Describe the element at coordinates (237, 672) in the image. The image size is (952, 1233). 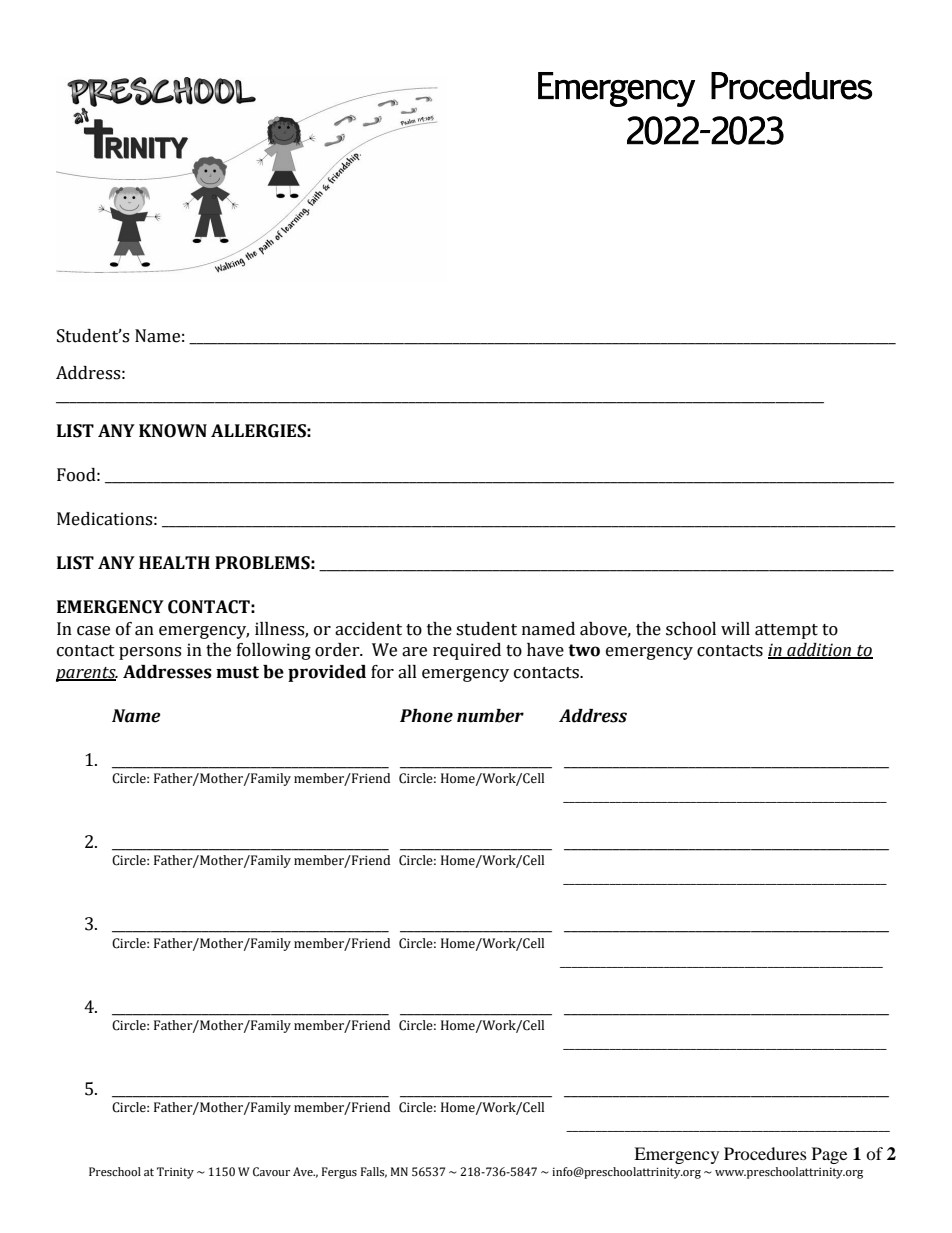
I see `must` at that location.
